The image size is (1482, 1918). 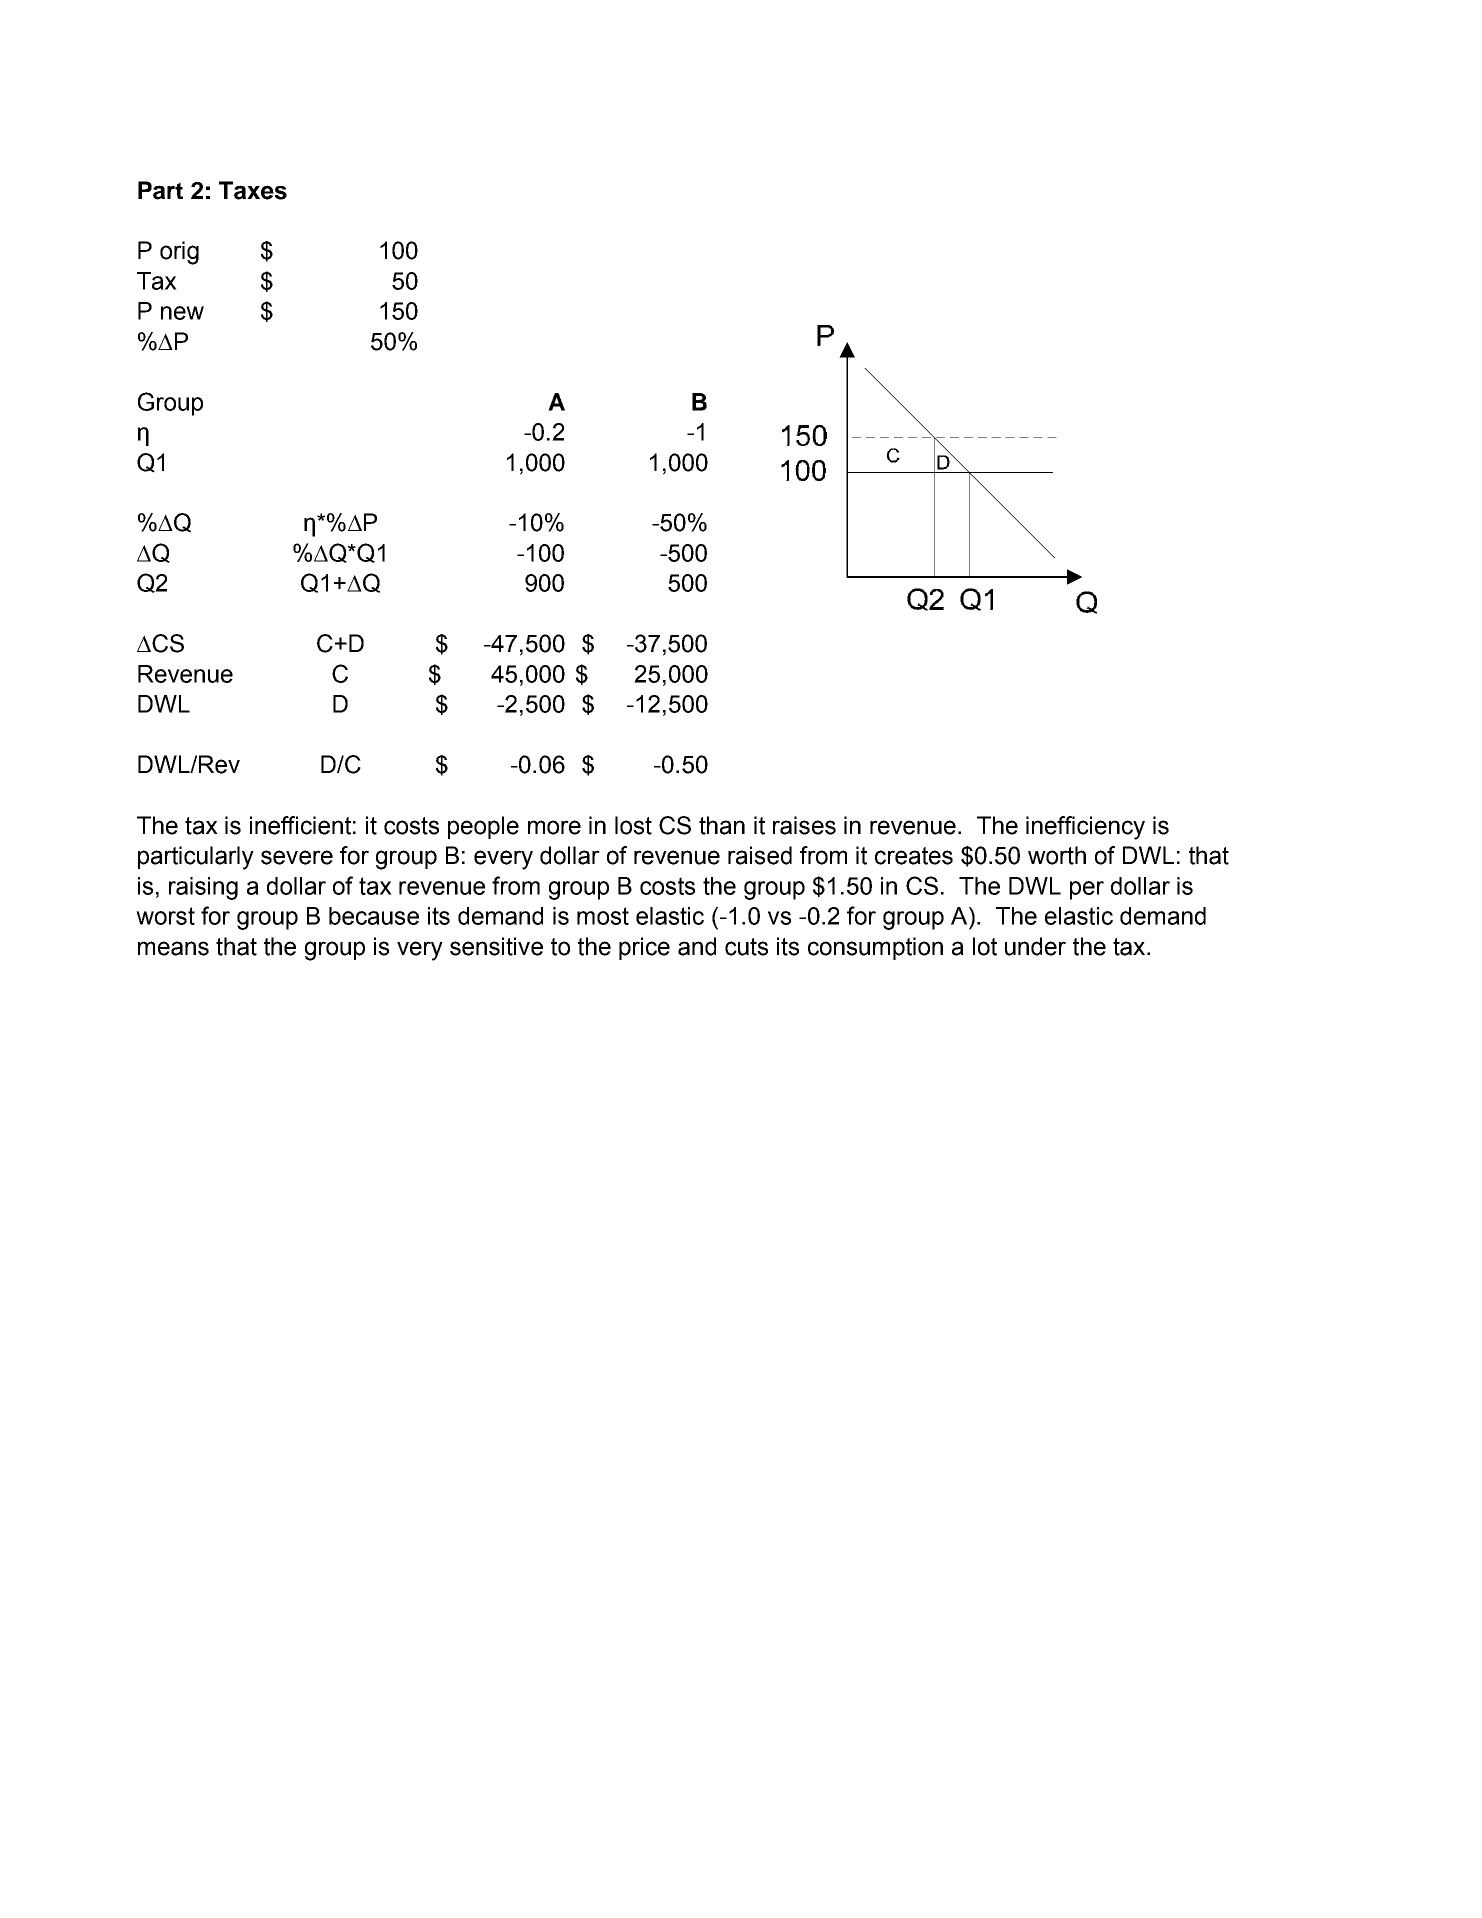 I want to click on because, so click(x=374, y=916).
